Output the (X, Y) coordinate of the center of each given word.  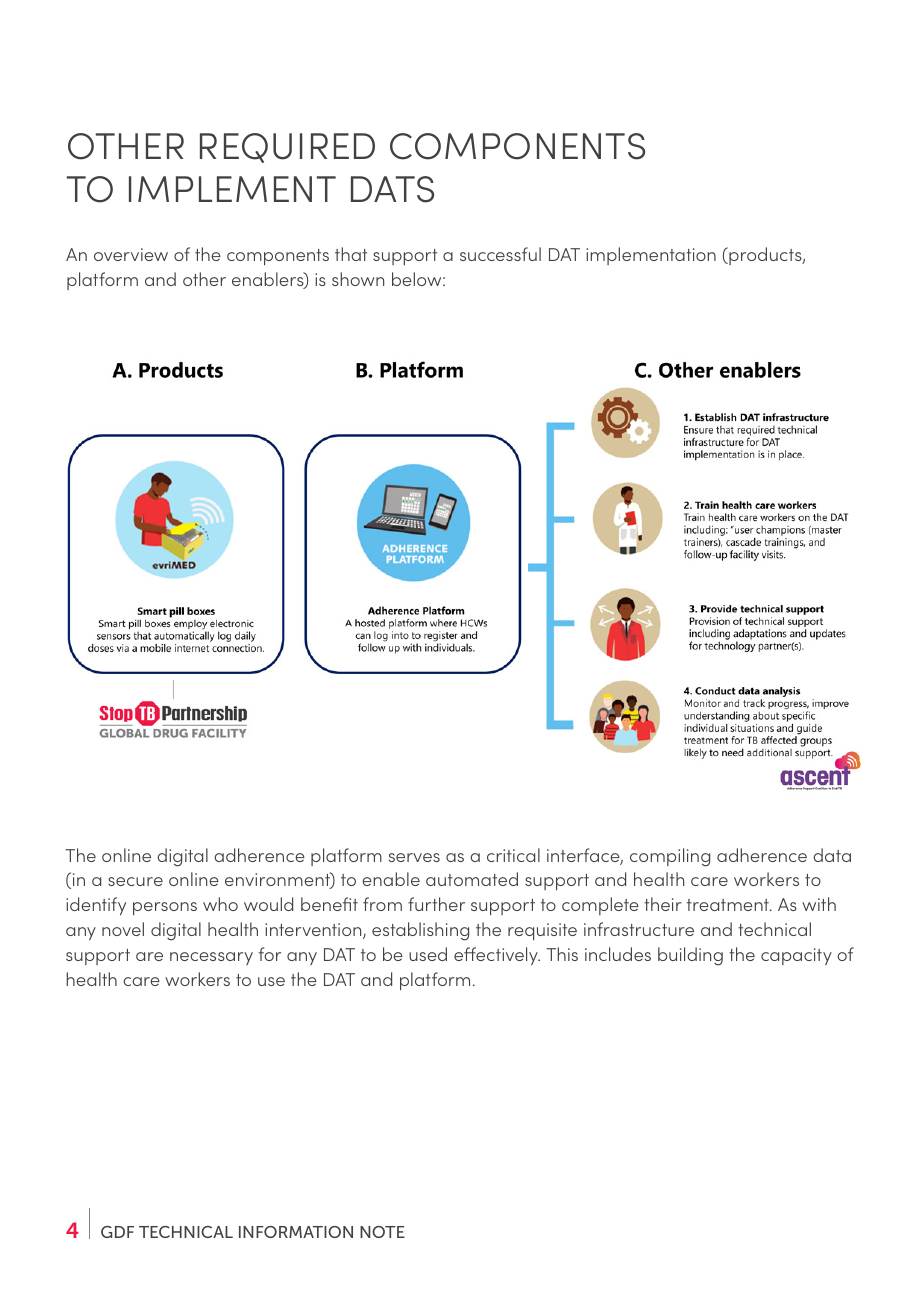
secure (135, 881)
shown (358, 279)
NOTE (382, 1232)
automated (472, 879)
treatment (729, 905)
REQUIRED (287, 148)
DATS (392, 189)
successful (500, 254)
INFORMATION (296, 1232)
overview (131, 254)
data (832, 855)
